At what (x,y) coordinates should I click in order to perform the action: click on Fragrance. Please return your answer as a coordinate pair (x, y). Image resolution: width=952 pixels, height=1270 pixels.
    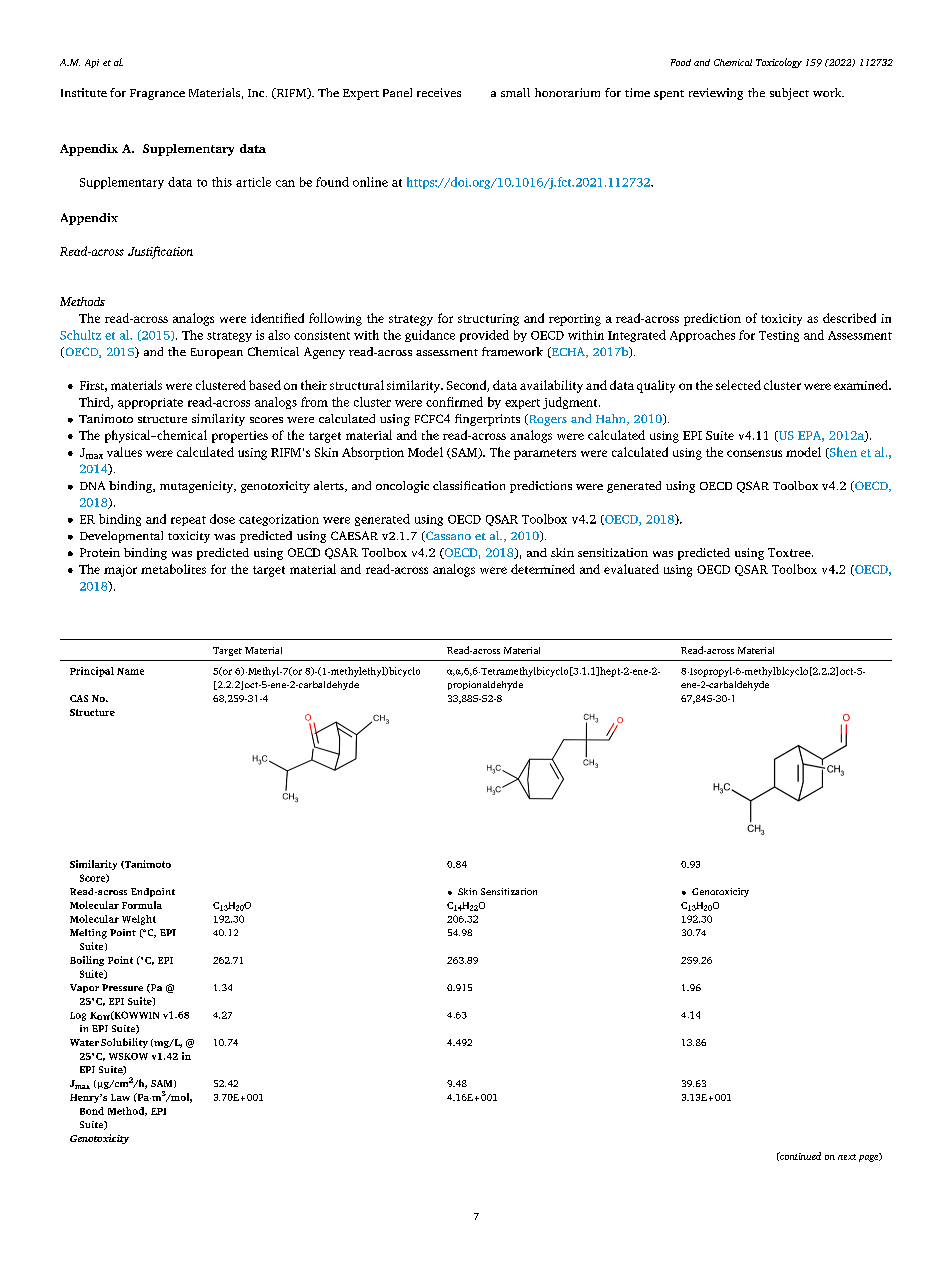
    Looking at the image, I should click on (157, 94).
